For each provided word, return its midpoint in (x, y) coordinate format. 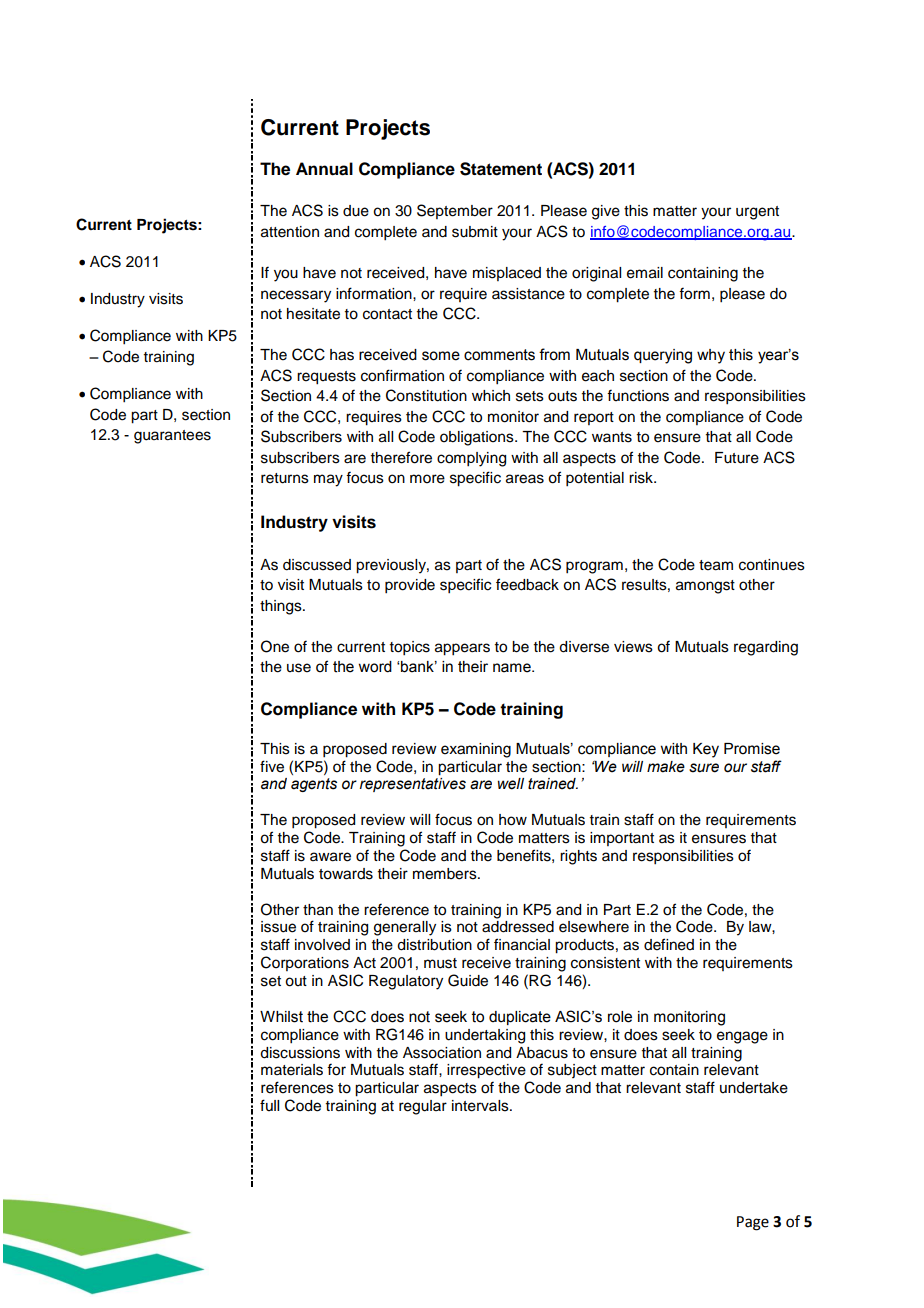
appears (462, 649)
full (269, 1105)
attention (290, 232)
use (299, 668)
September (455, 211)
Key (706, 750)
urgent (757, 213)
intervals (481, 1106)
